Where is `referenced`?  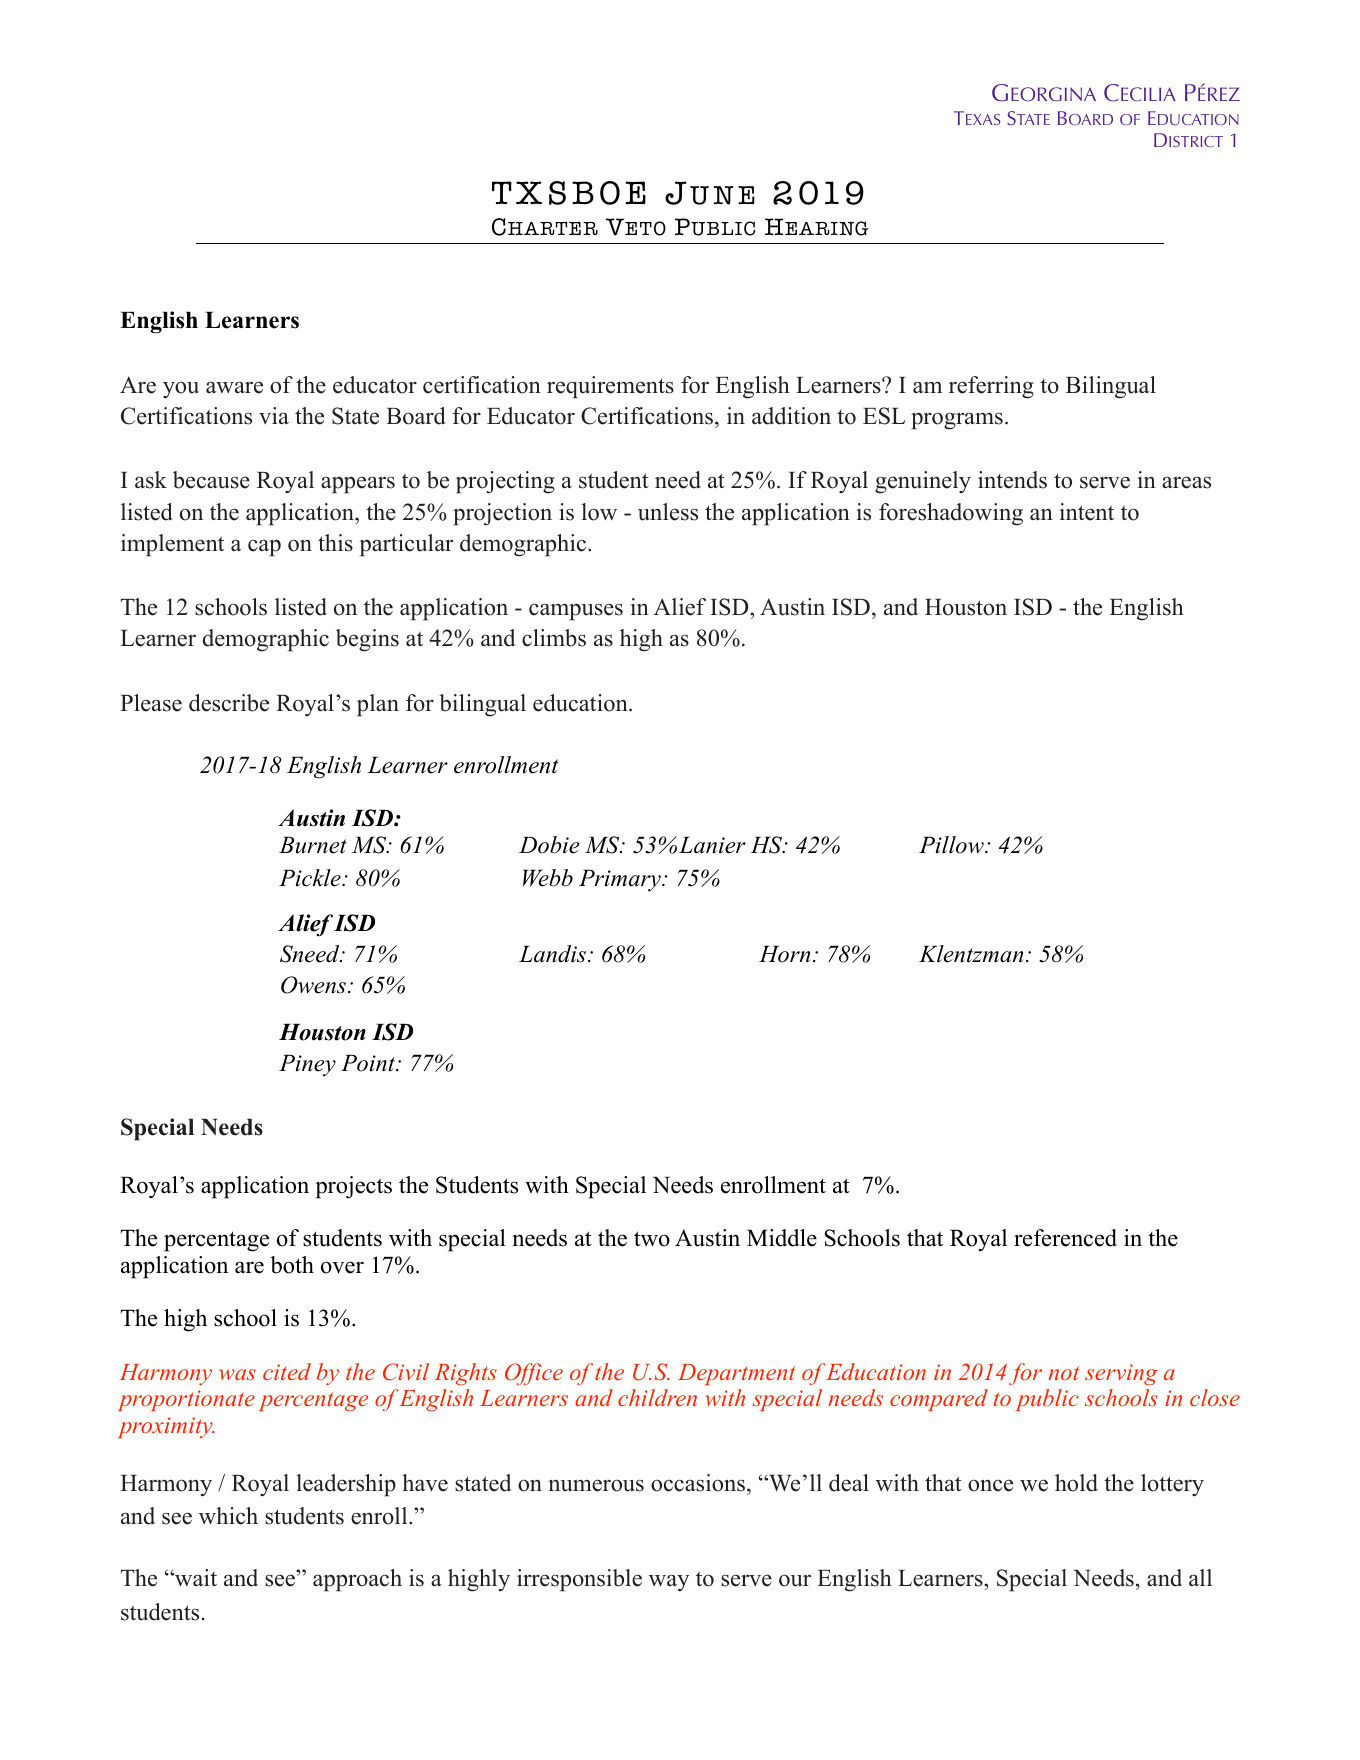
referenced is located at coordinates (1065, 1238).
